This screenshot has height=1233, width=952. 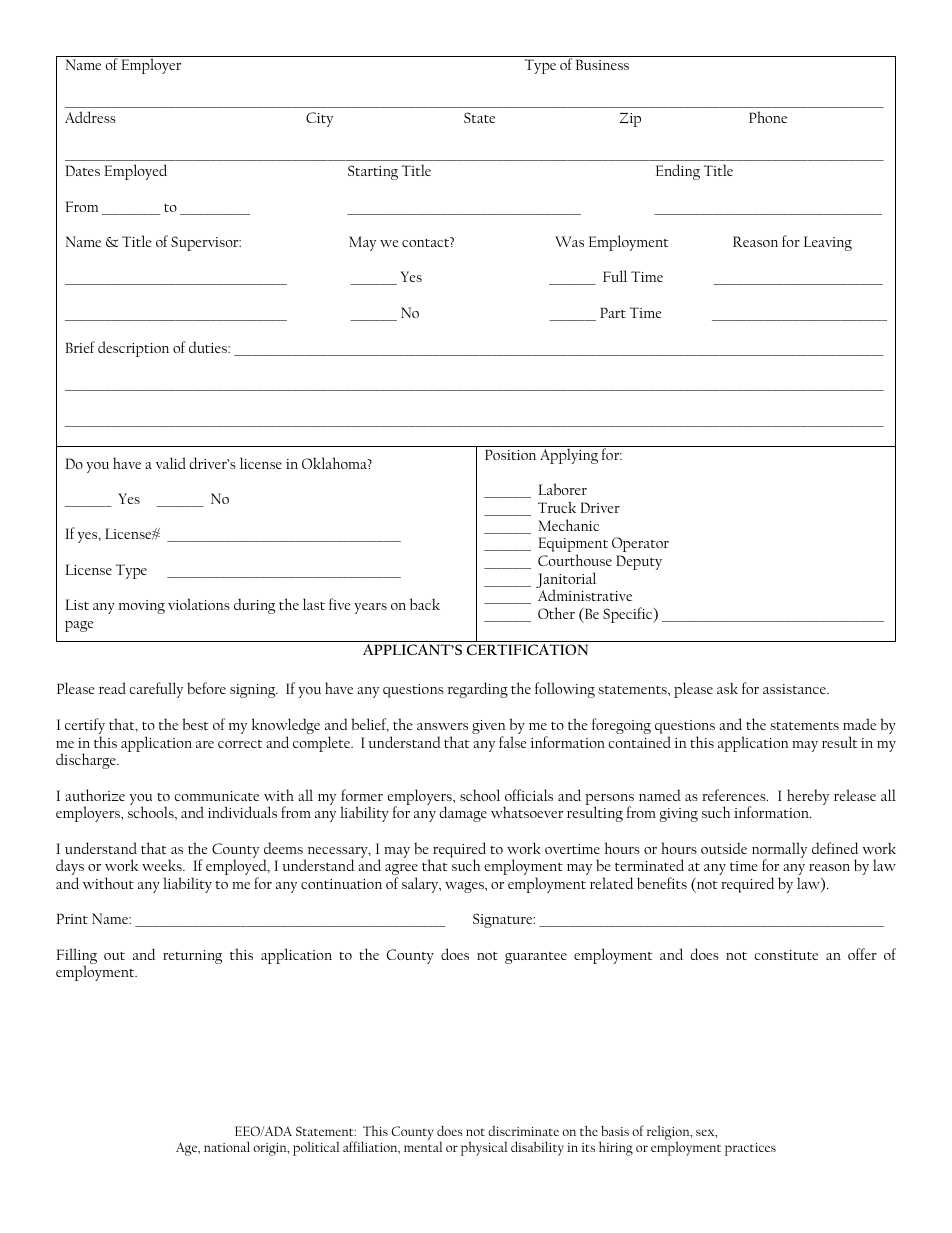 I want to click on assistance, so click(x=795, y=689).
